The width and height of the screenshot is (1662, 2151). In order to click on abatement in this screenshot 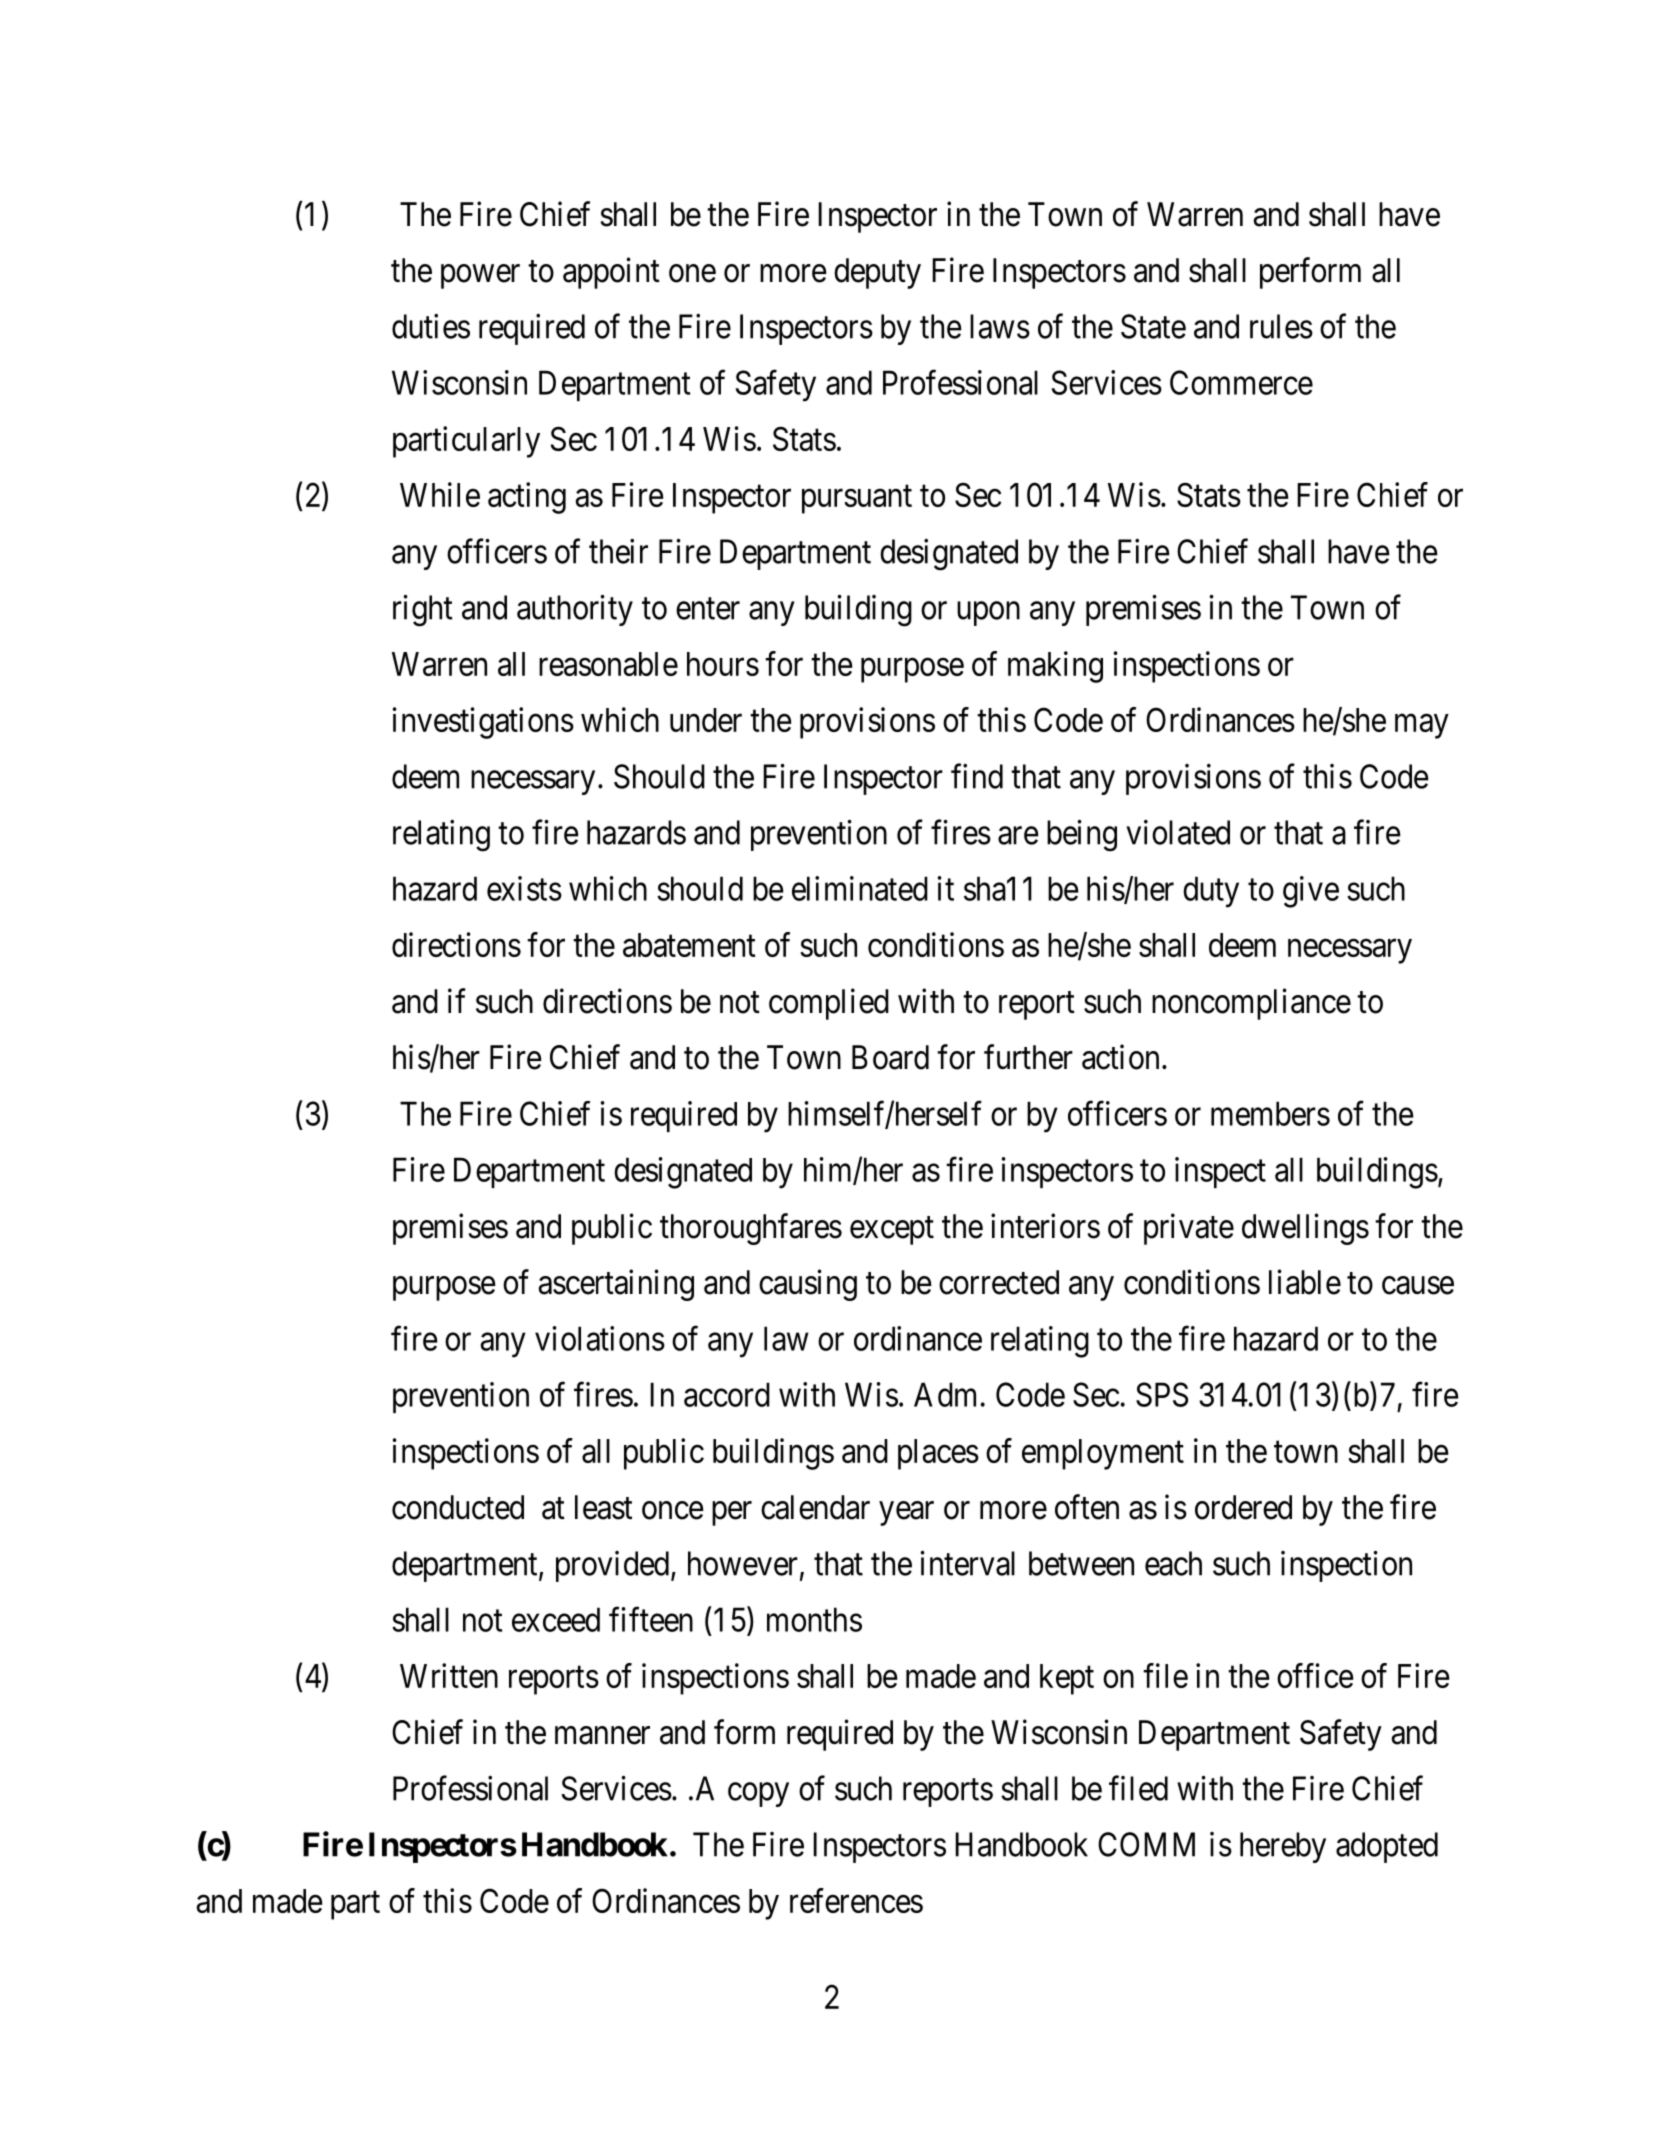, I will do `click(689, 945)`.
